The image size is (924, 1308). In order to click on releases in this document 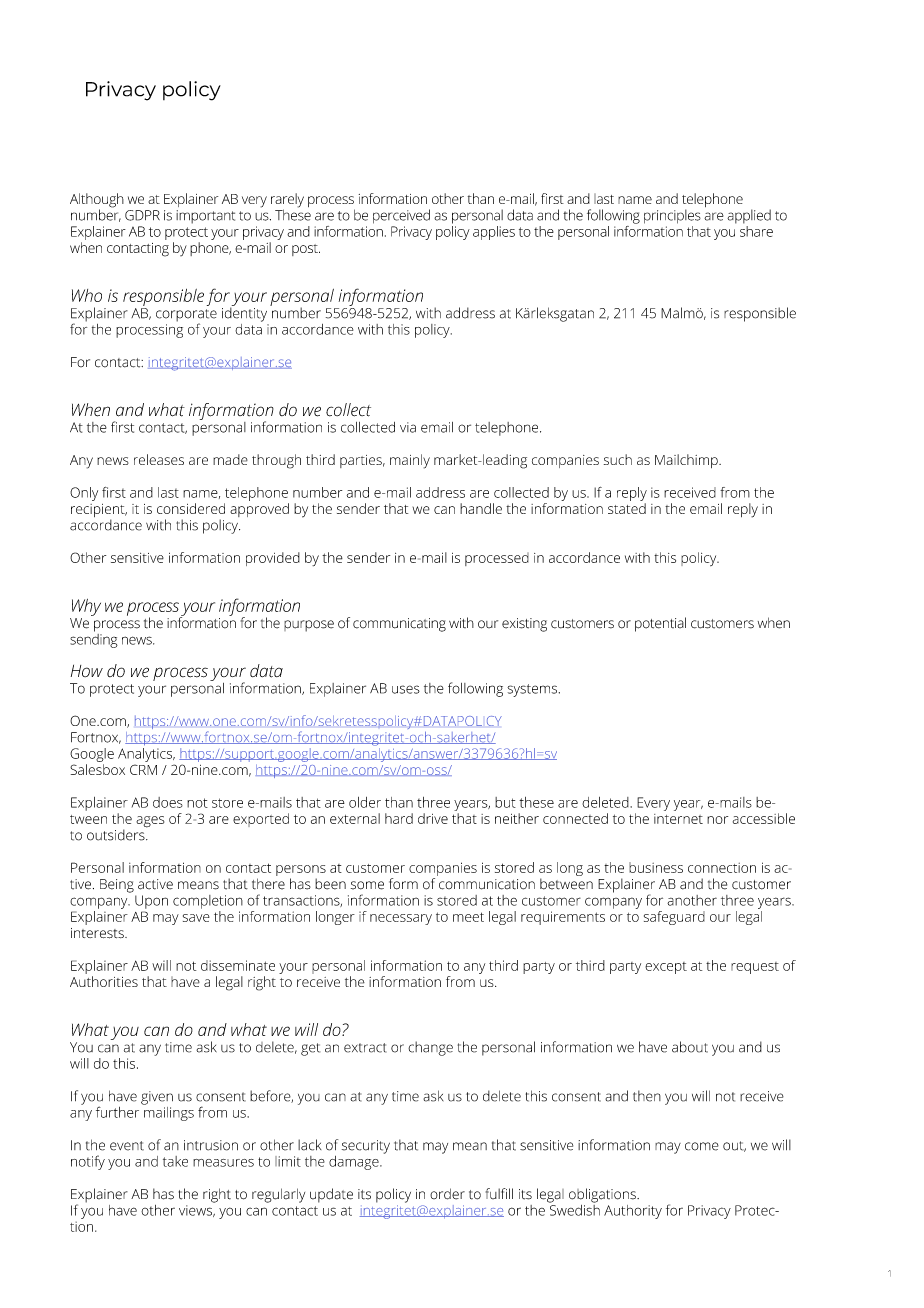, I will do `click(159, 459)`.
